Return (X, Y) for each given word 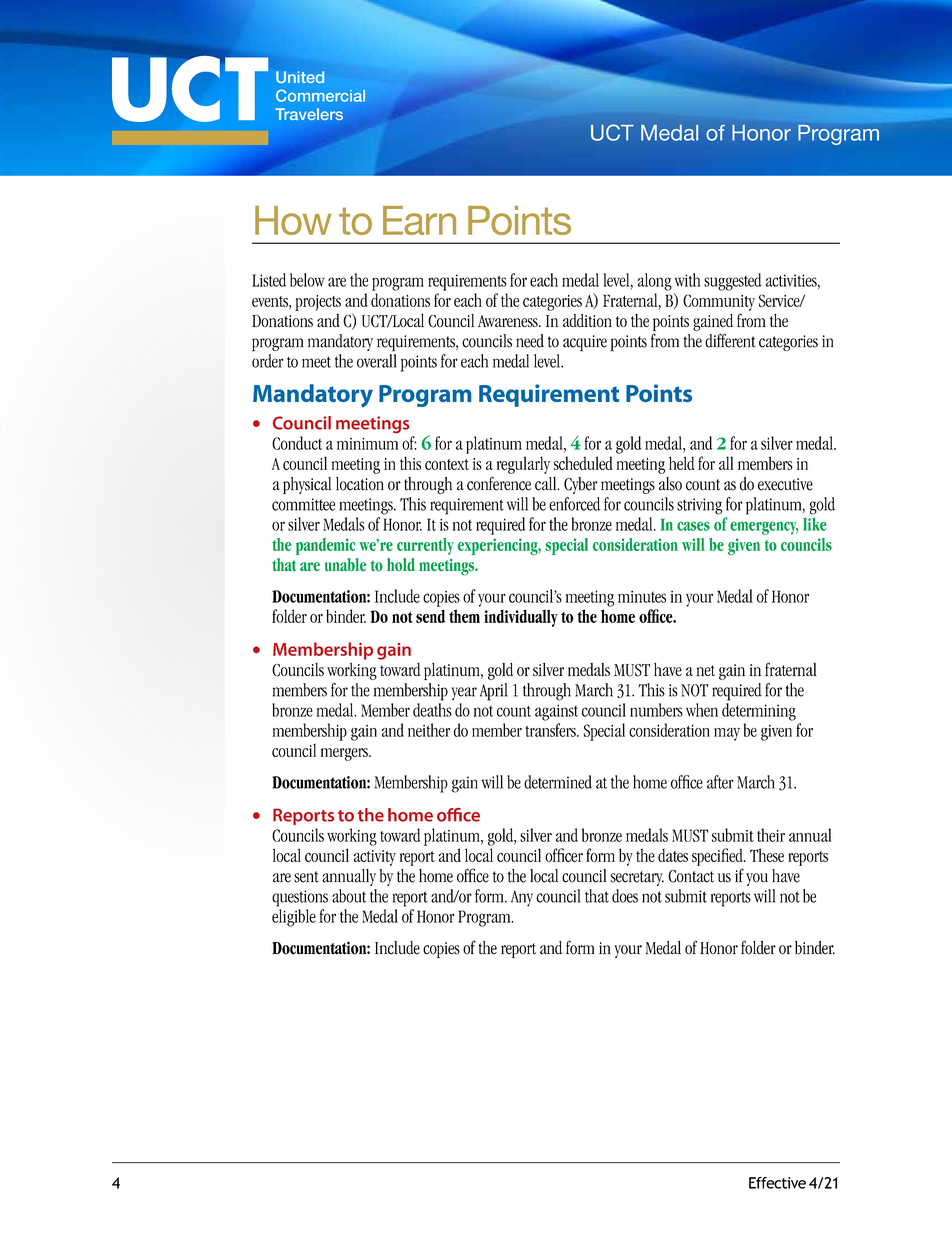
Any (522, 898)
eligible (294, 918)
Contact (691, 876)
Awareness (509, 321)
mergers (345, 754)
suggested (733, 282)
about (349, 896)
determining (759, 712)
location (360, 484)
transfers (551, 730)
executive (785, 484)
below (307, 280)
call (547, 484)
